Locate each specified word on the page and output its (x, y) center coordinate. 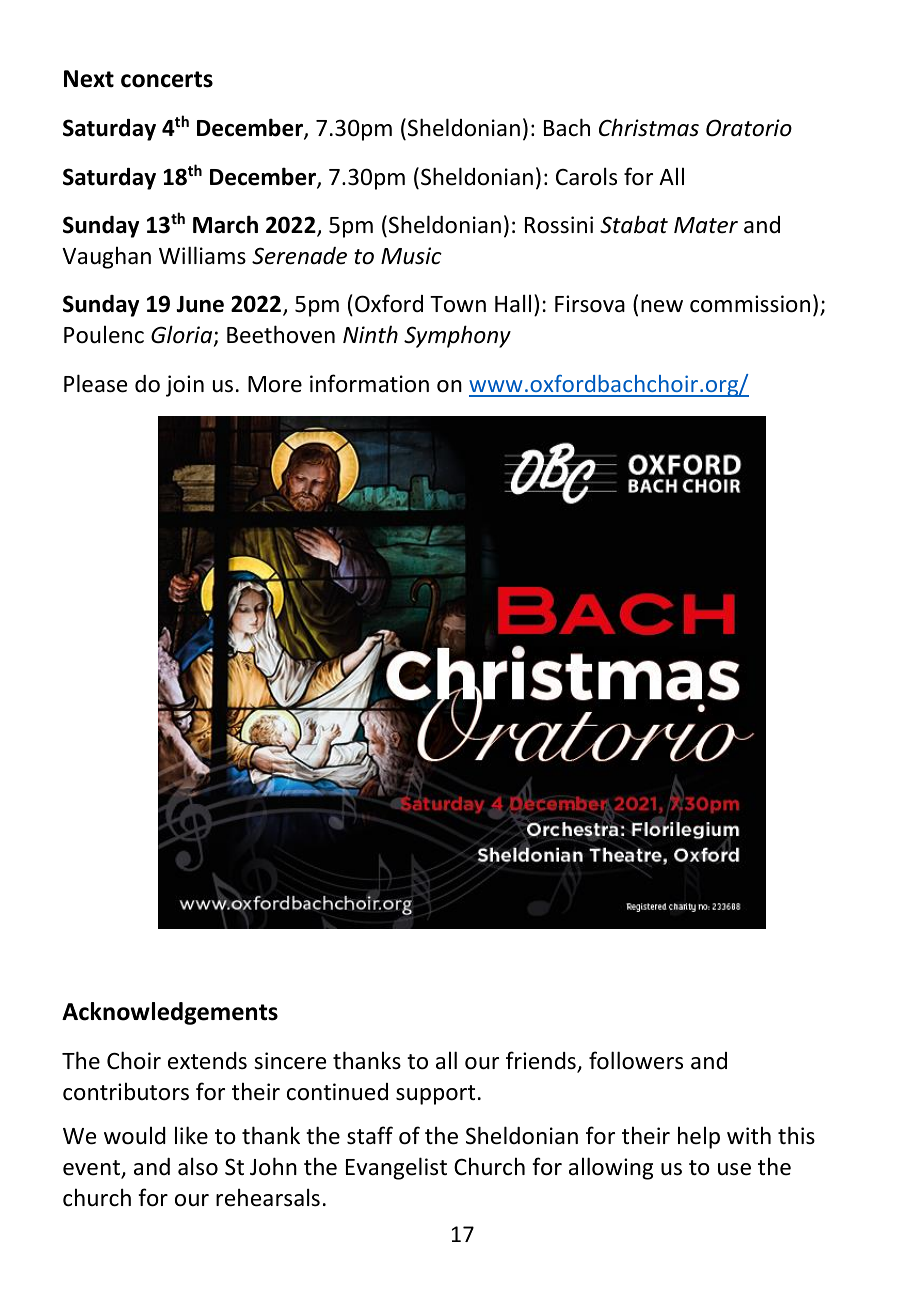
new (662, 306)
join (185, 386)
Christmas (649, 127)
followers (636, 1060)
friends (542, 1061)
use (734, 1169)
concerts (167, 79)
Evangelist (396, 1168)
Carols (586, 176)
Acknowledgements (170, 1013)
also (198, 1166)
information (369, 383)
